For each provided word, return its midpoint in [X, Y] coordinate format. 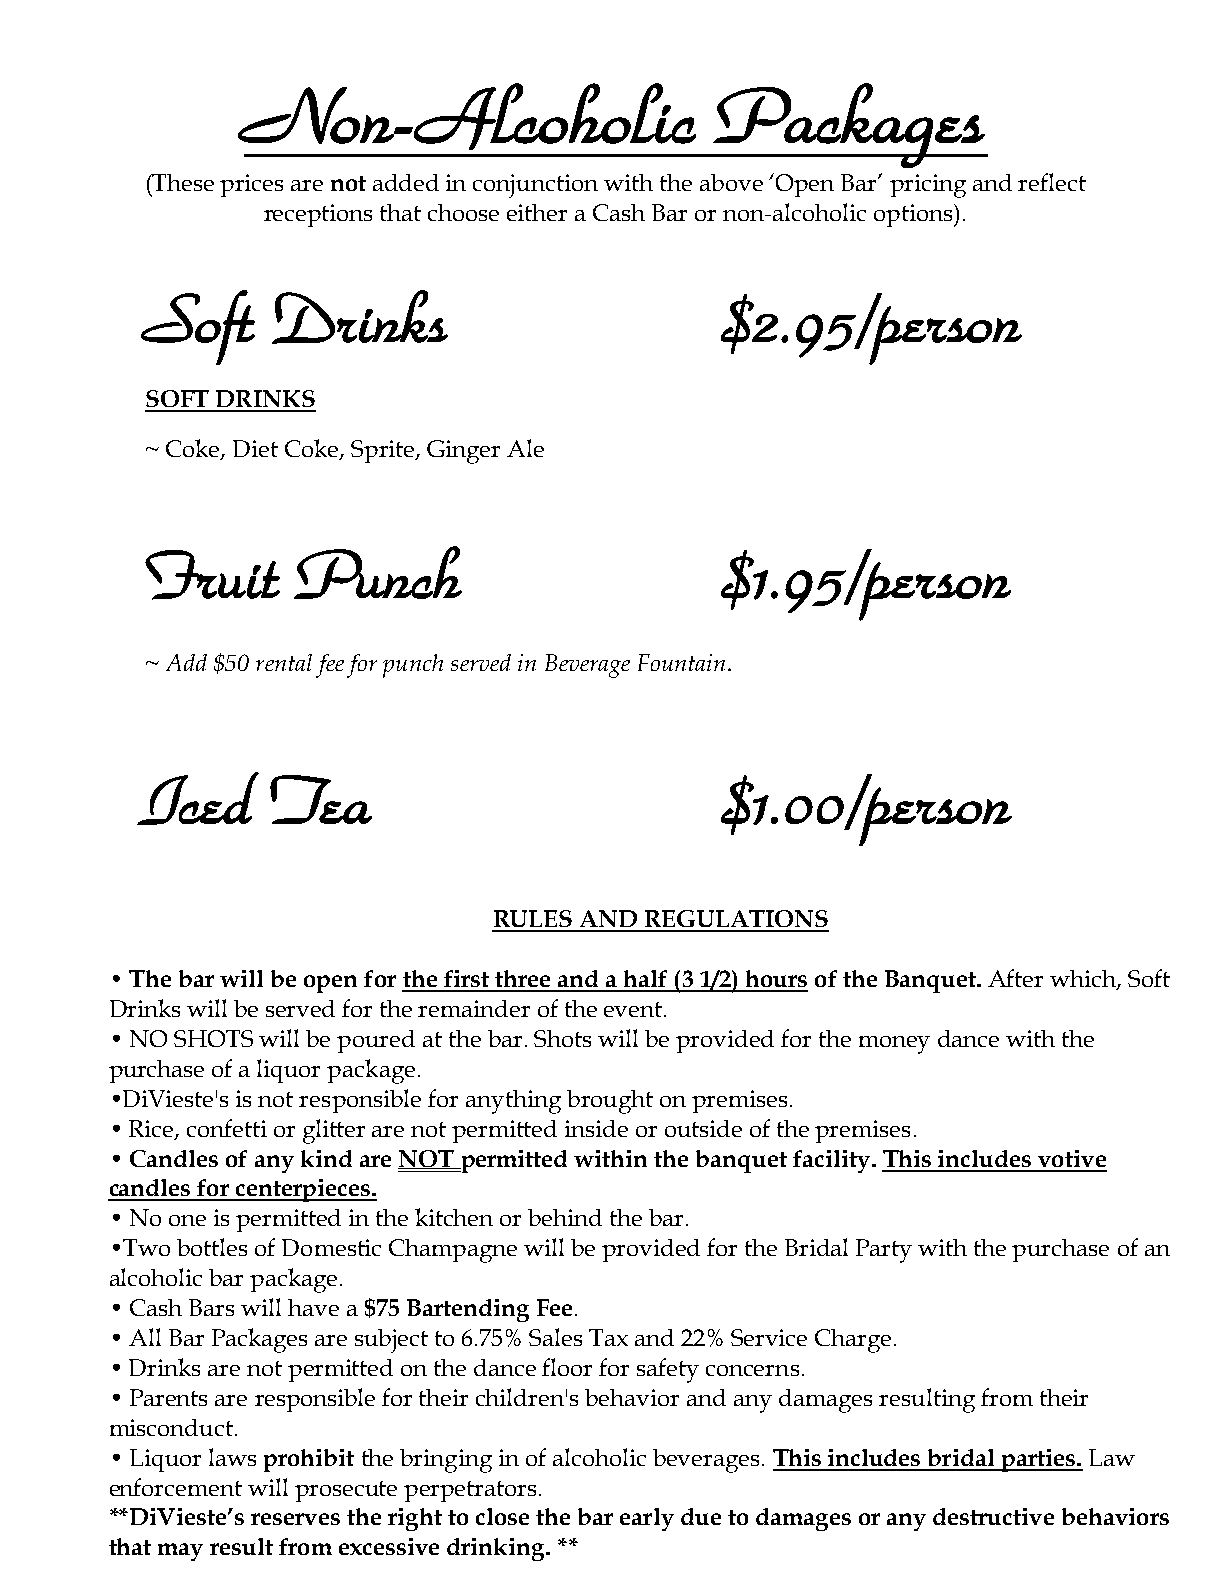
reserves [295, 1519]
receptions [318, 215]
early [647, 1519]
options [914, 215]
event [634, 1009]
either [537, 212]
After [1015, 978]
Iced [198, 798]
